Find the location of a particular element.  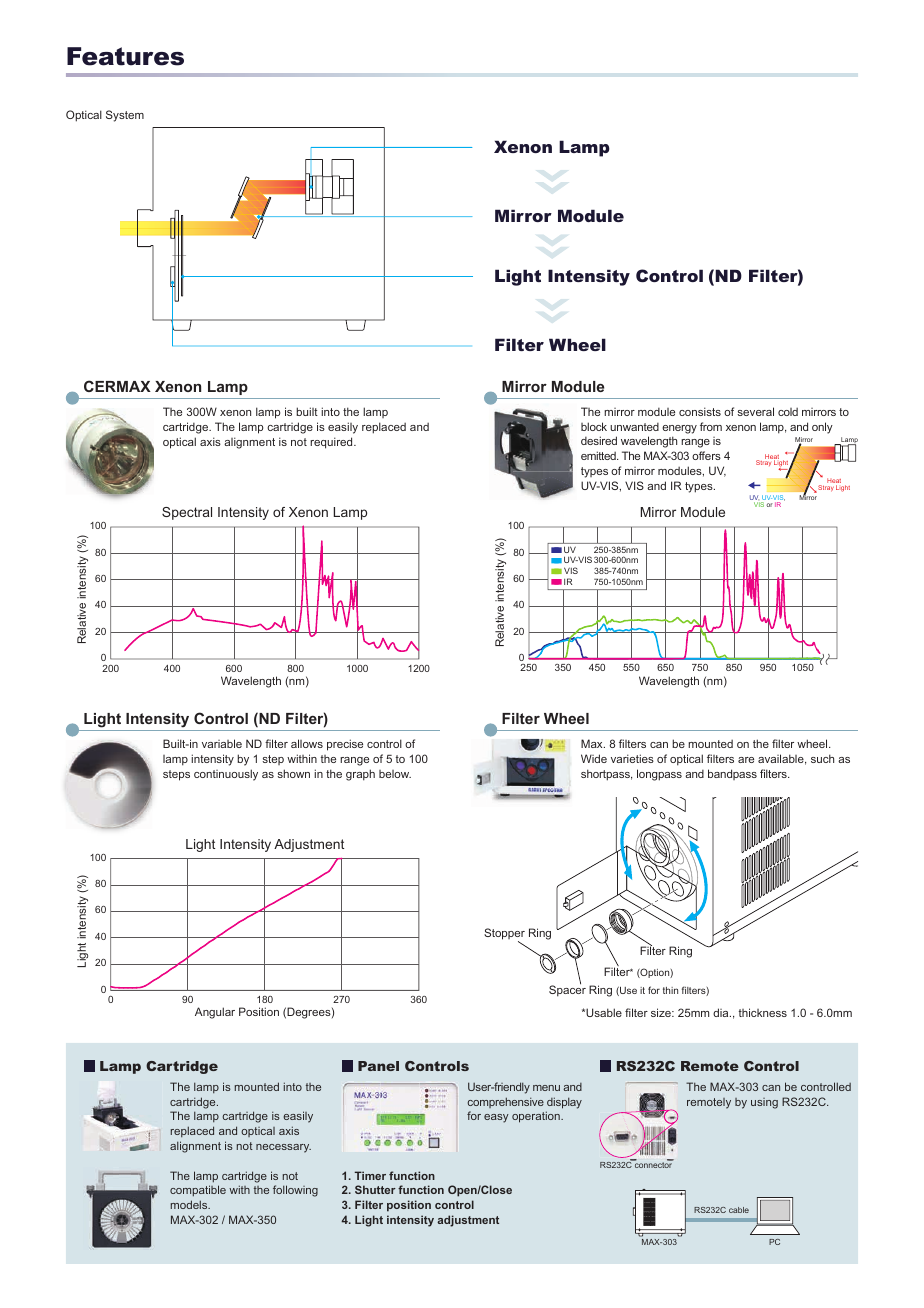

easy is located at coordinates (496, 1118).
